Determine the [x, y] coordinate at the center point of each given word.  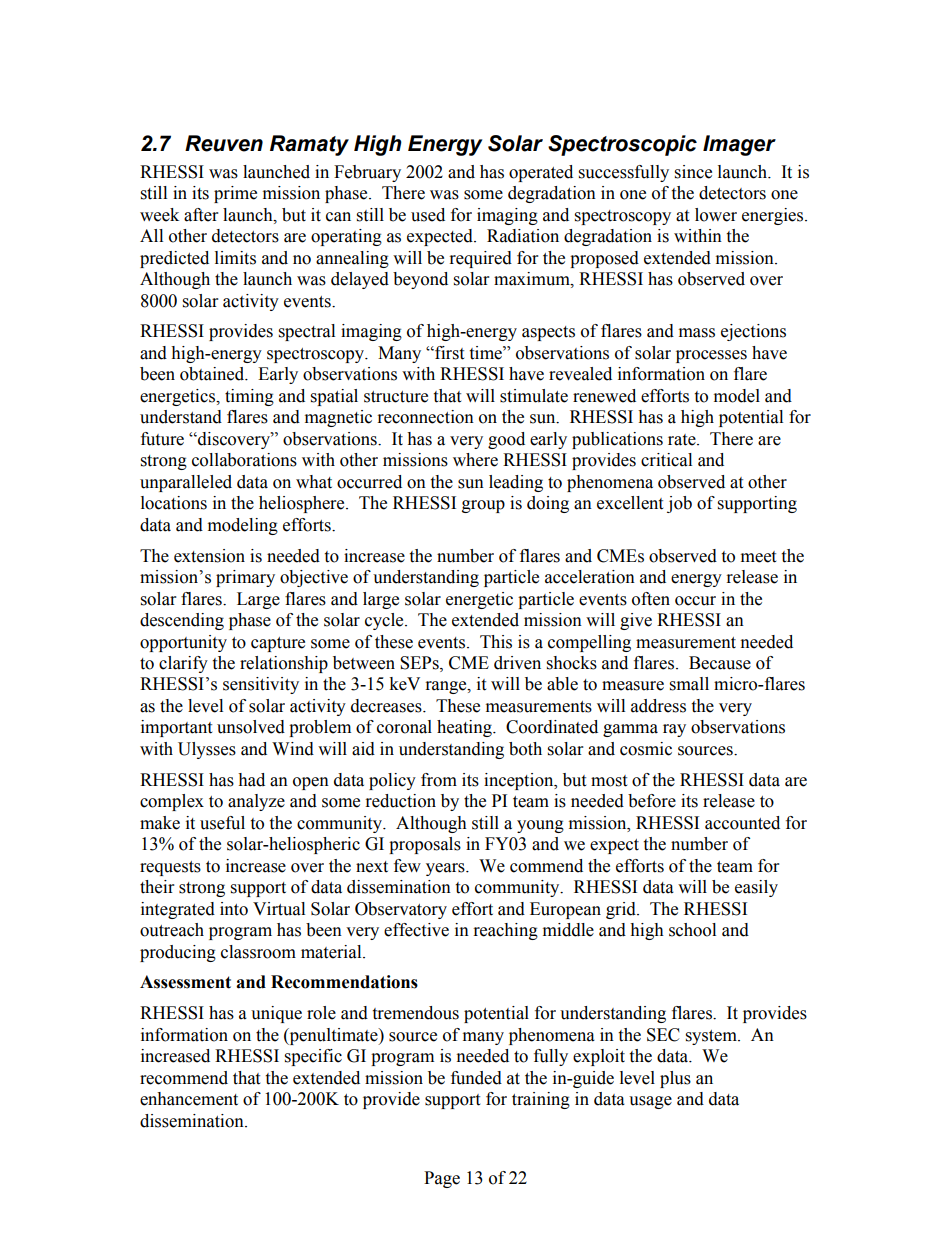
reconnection [426, 417]
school [692, 930]
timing [249, 397]
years [446, 869]
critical [666, 460]
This [496, 642]
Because [720, 663]
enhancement [189, 1099]
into [234, 909]
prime [235, 194]
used [428, 215]
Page [442, 1179]
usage [650, 1102]
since [693, 172]
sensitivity [261, 685]
